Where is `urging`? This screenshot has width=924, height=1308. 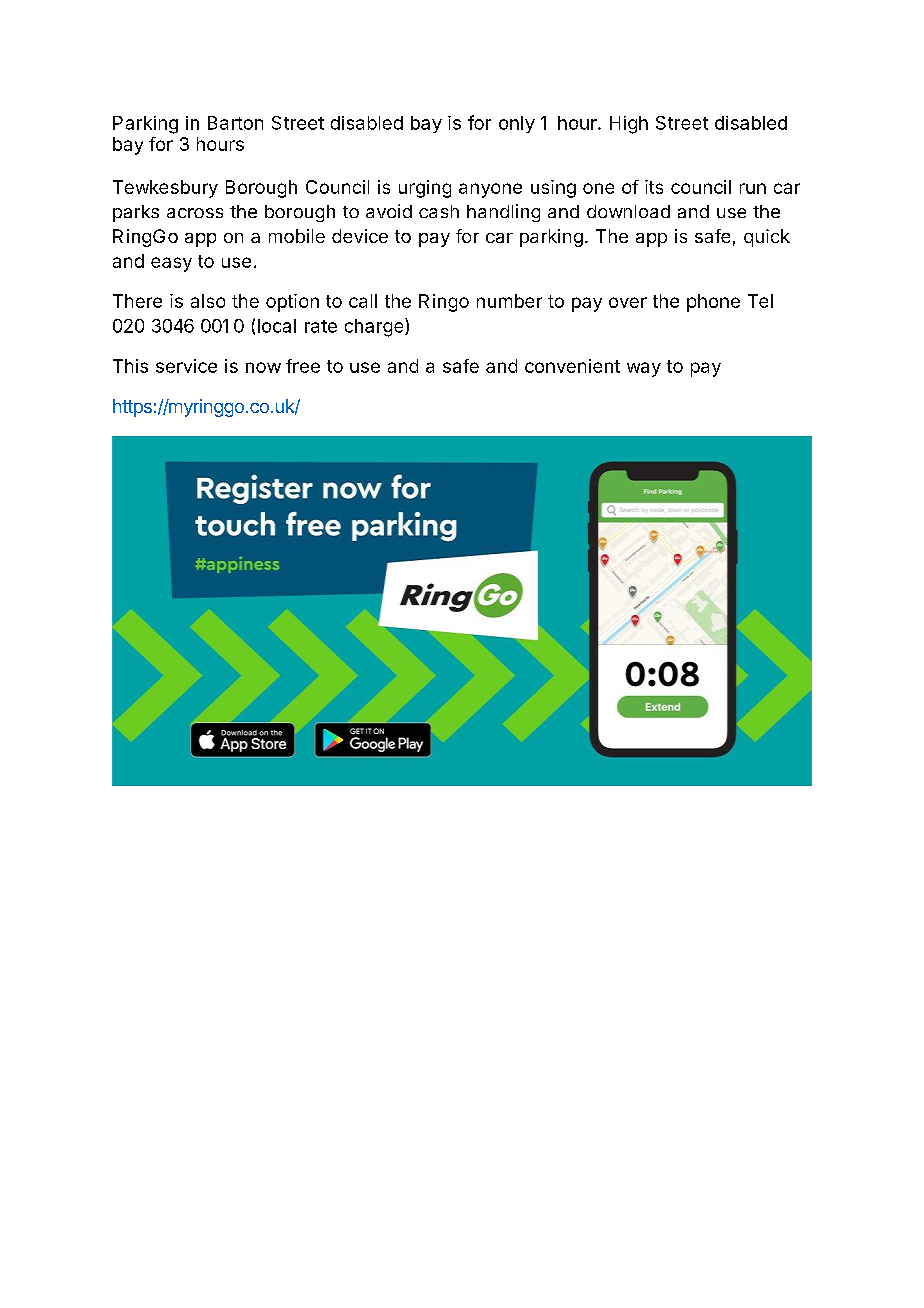
urging is located at coordinates (425, 189).
